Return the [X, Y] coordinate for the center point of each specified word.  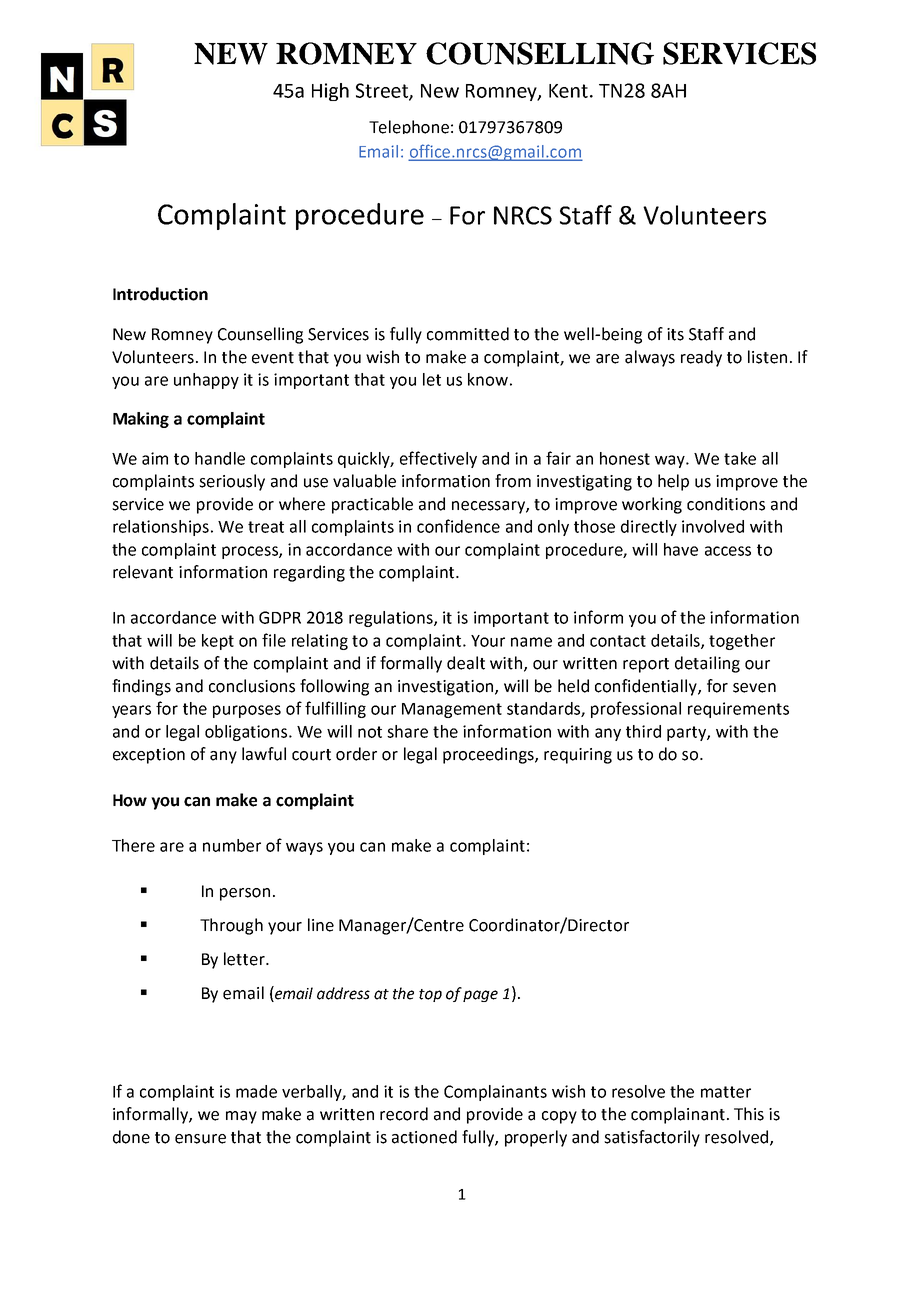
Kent [568, 91]
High [330, 92]
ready [701, 358]
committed [468, 334]
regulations [392, 619]
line [321, 925]
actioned [424, 1137]
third [643, 731]
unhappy [206, 381]
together [742, 642]
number [232, 845]
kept [218, 642]
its [675, 334]
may [241, 1117]
